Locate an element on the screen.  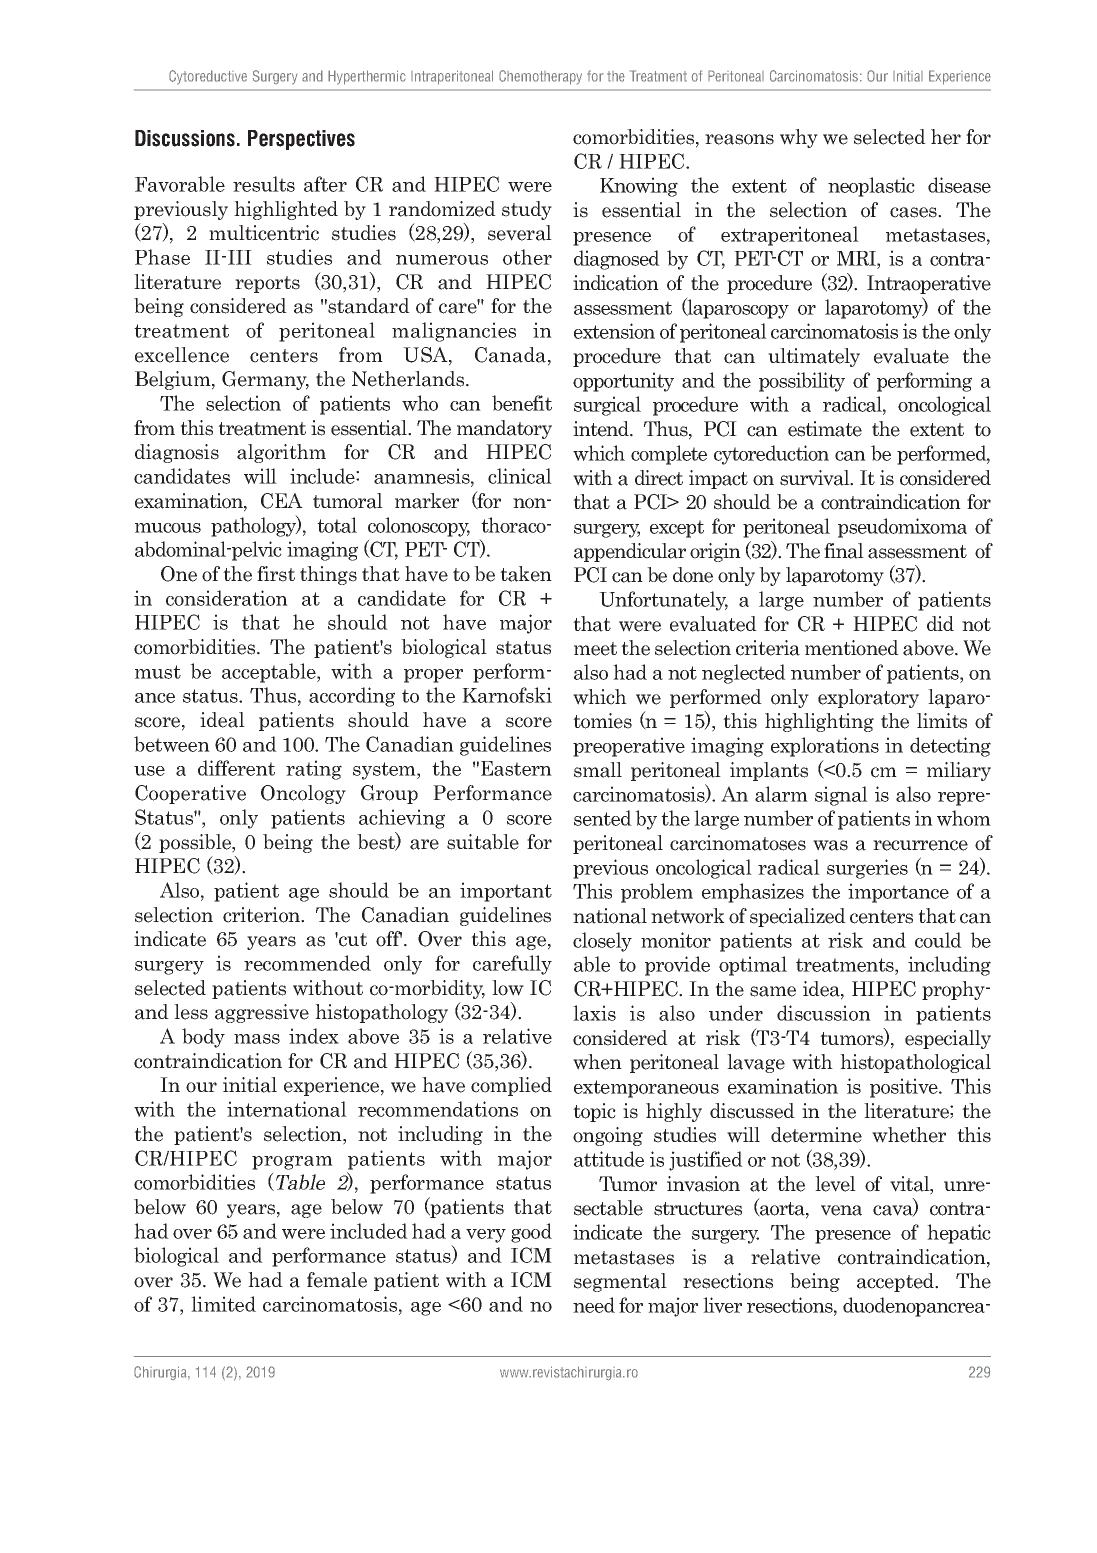
must is located at coordinates (158, 672).
